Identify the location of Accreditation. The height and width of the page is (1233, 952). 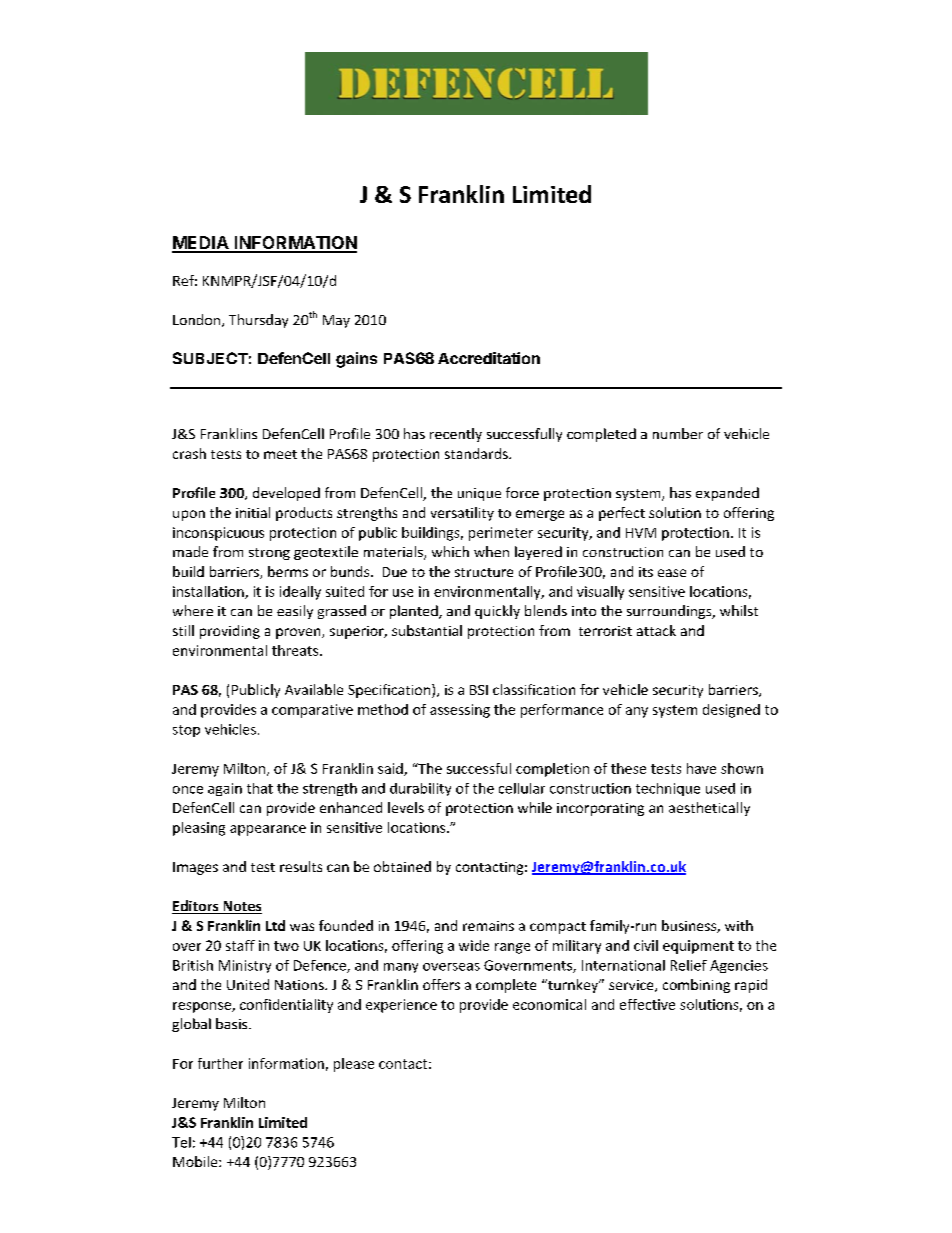
(489, 358).
